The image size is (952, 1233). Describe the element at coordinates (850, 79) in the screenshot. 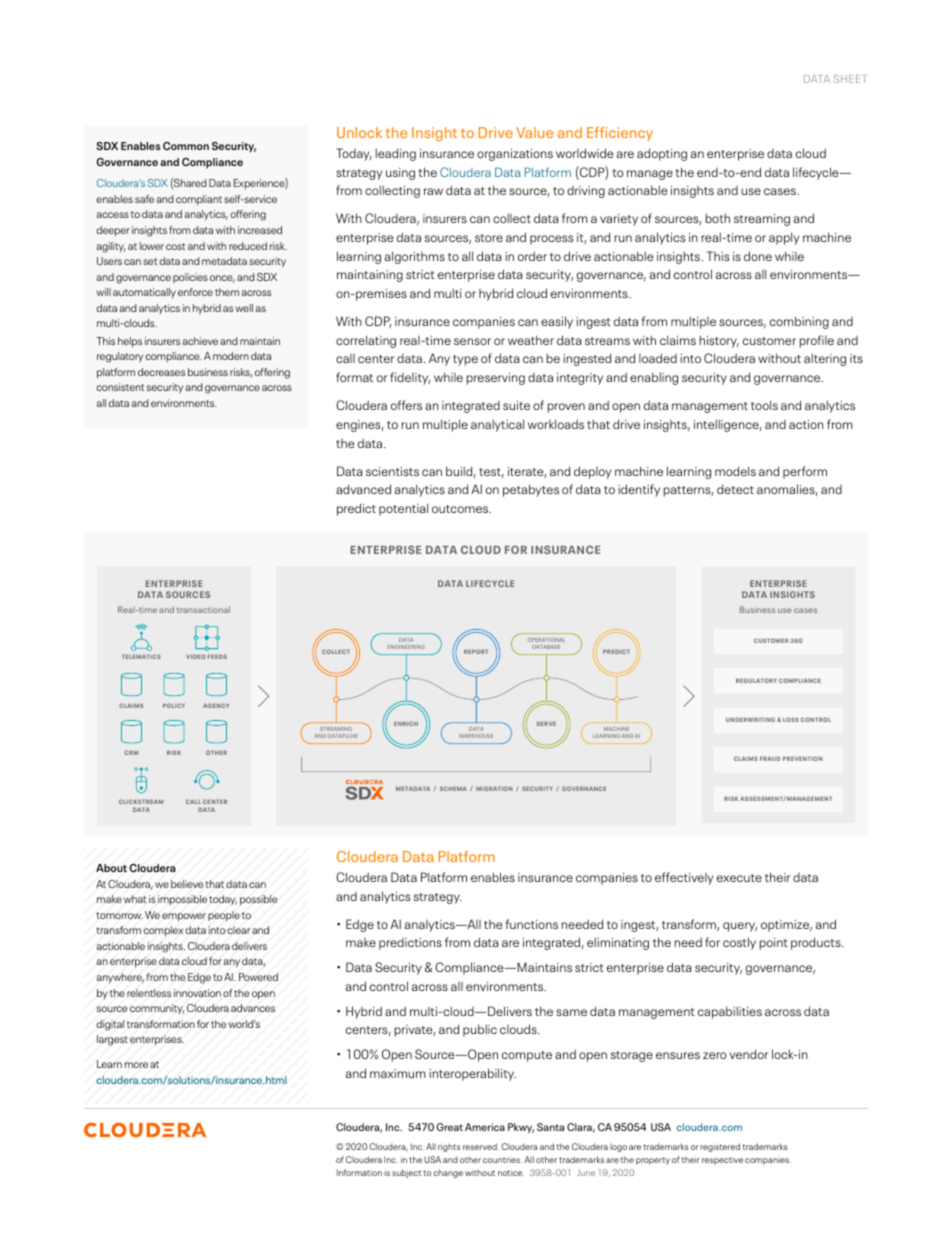

I see `SHEET` at that location.
